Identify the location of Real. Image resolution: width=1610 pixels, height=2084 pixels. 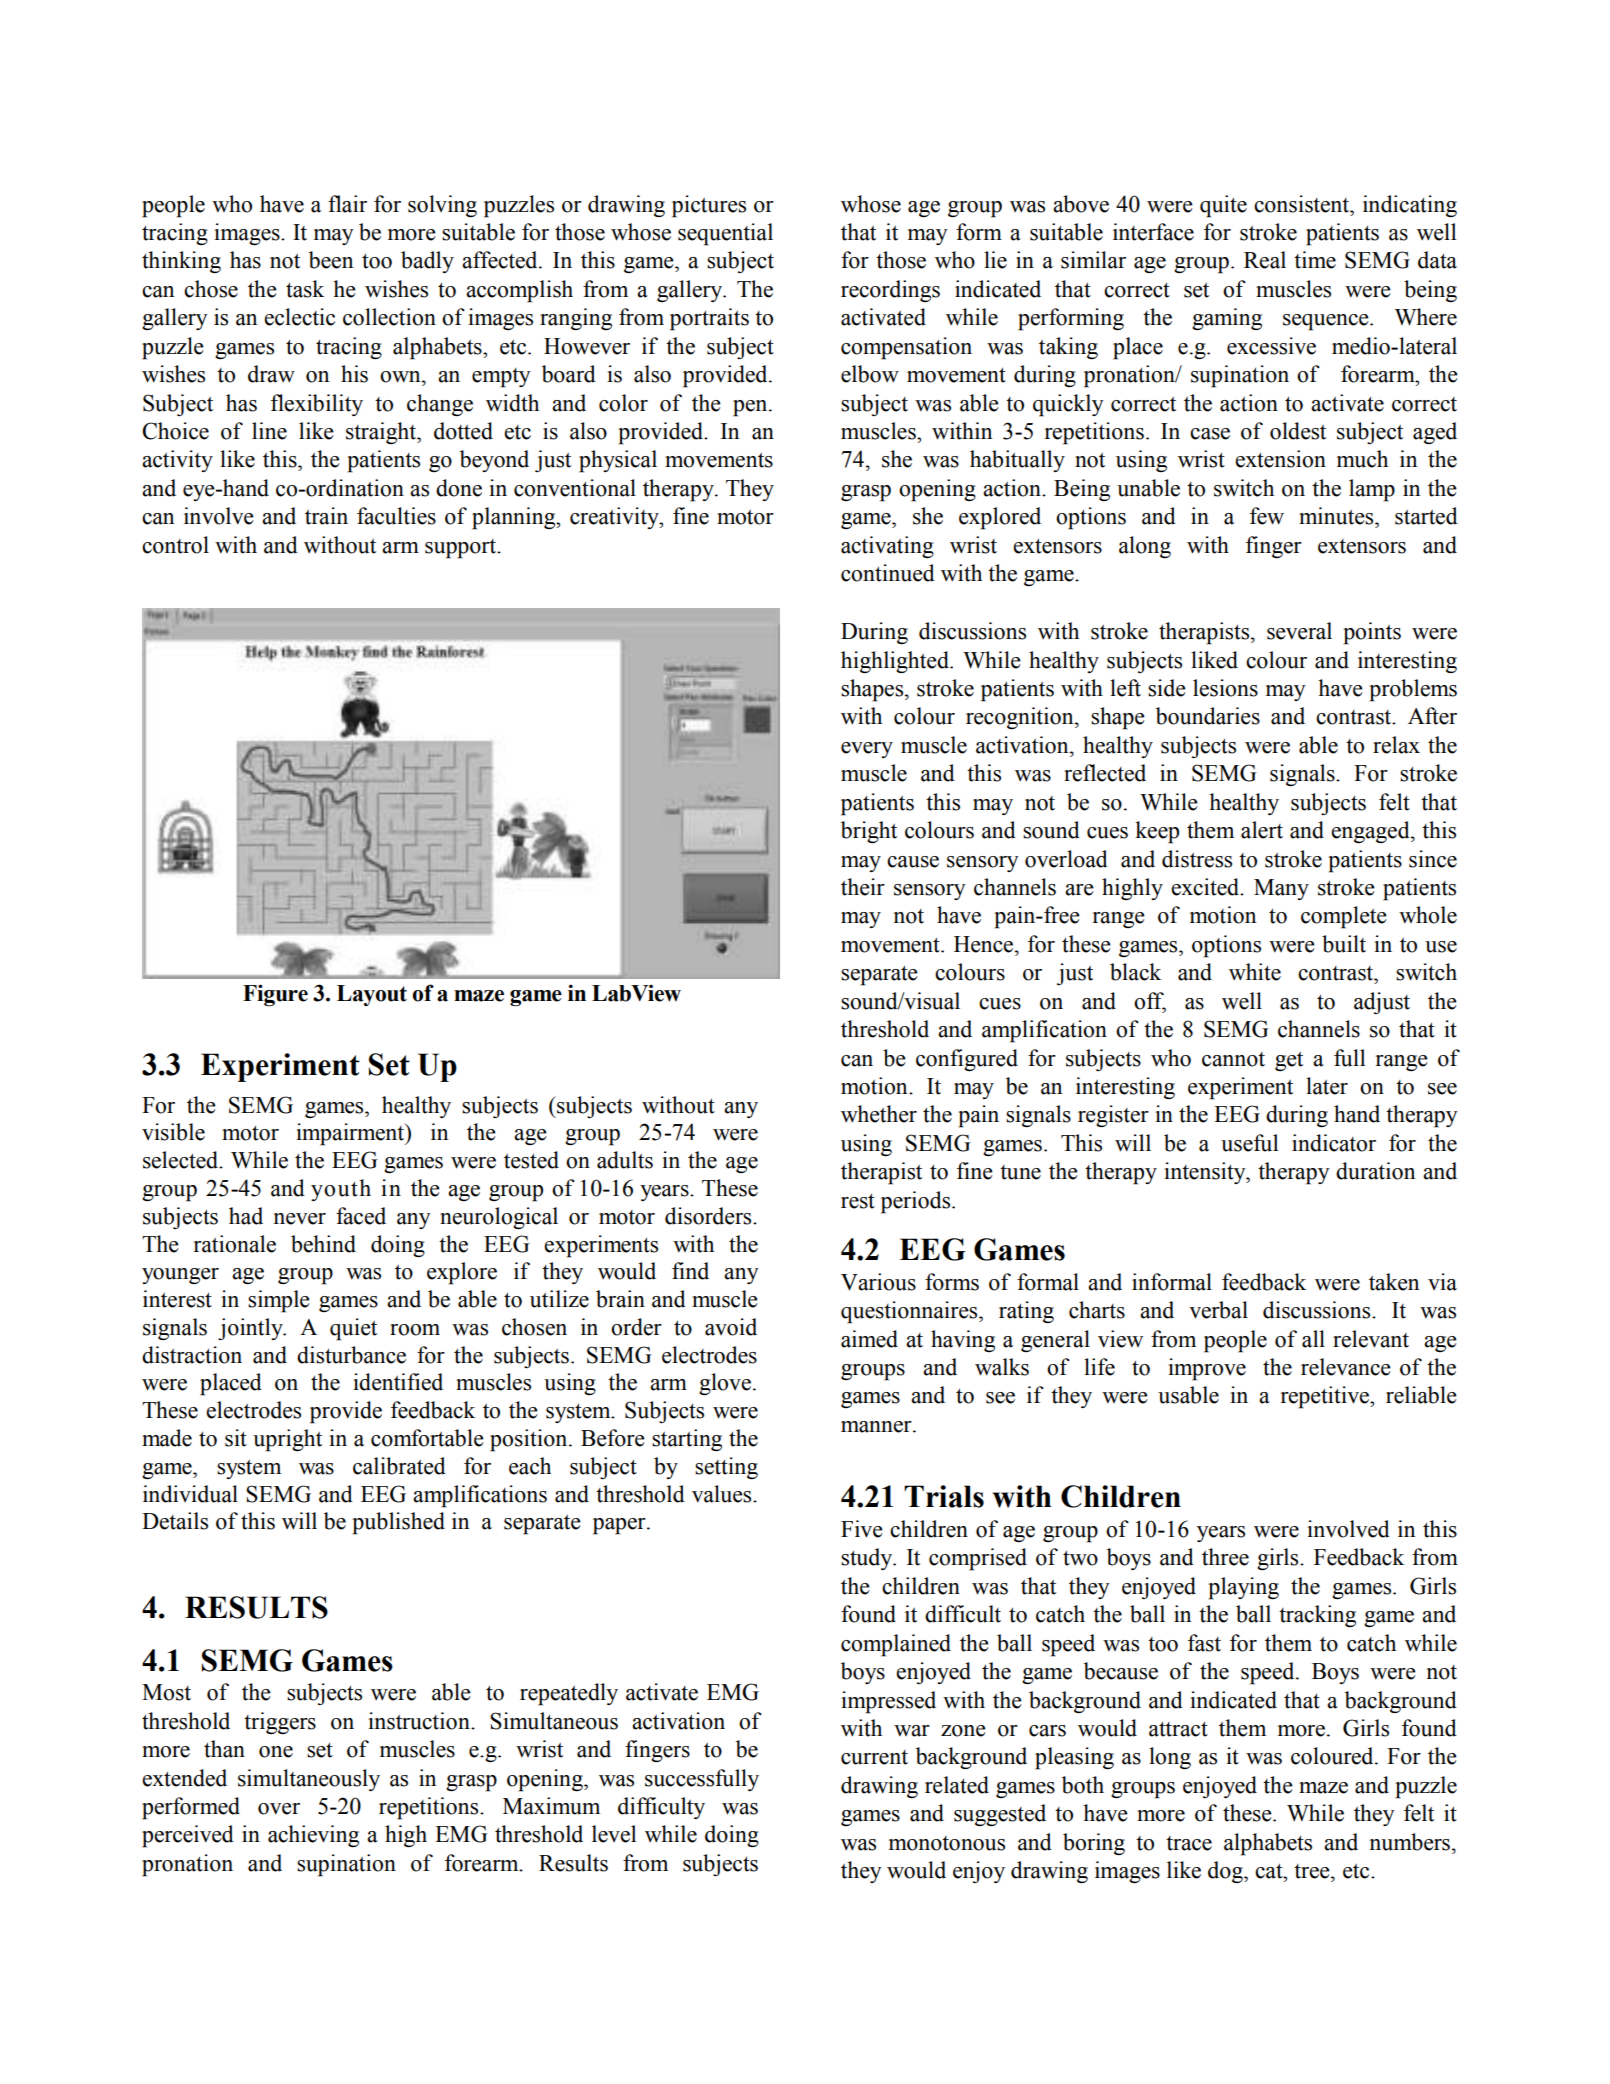
(1265, 260).
